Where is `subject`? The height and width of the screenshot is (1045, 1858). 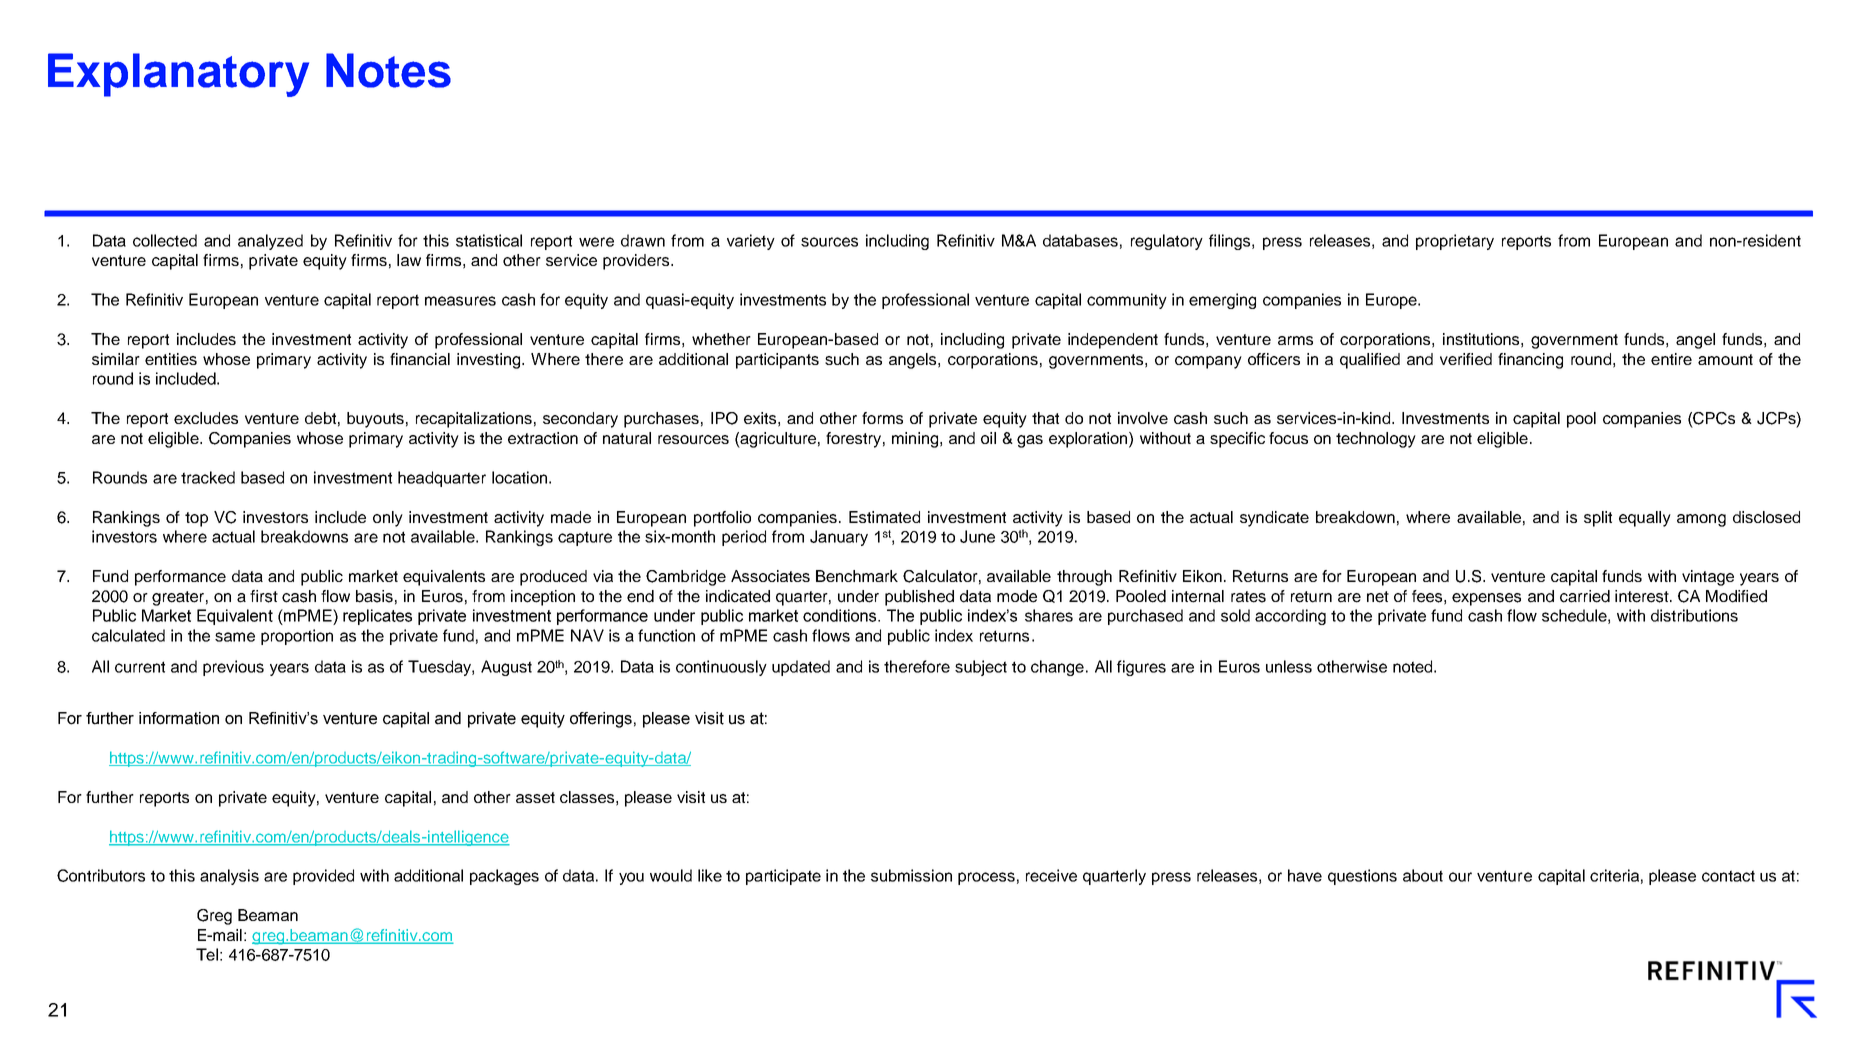 subject is located at coordinates (981, 668).
